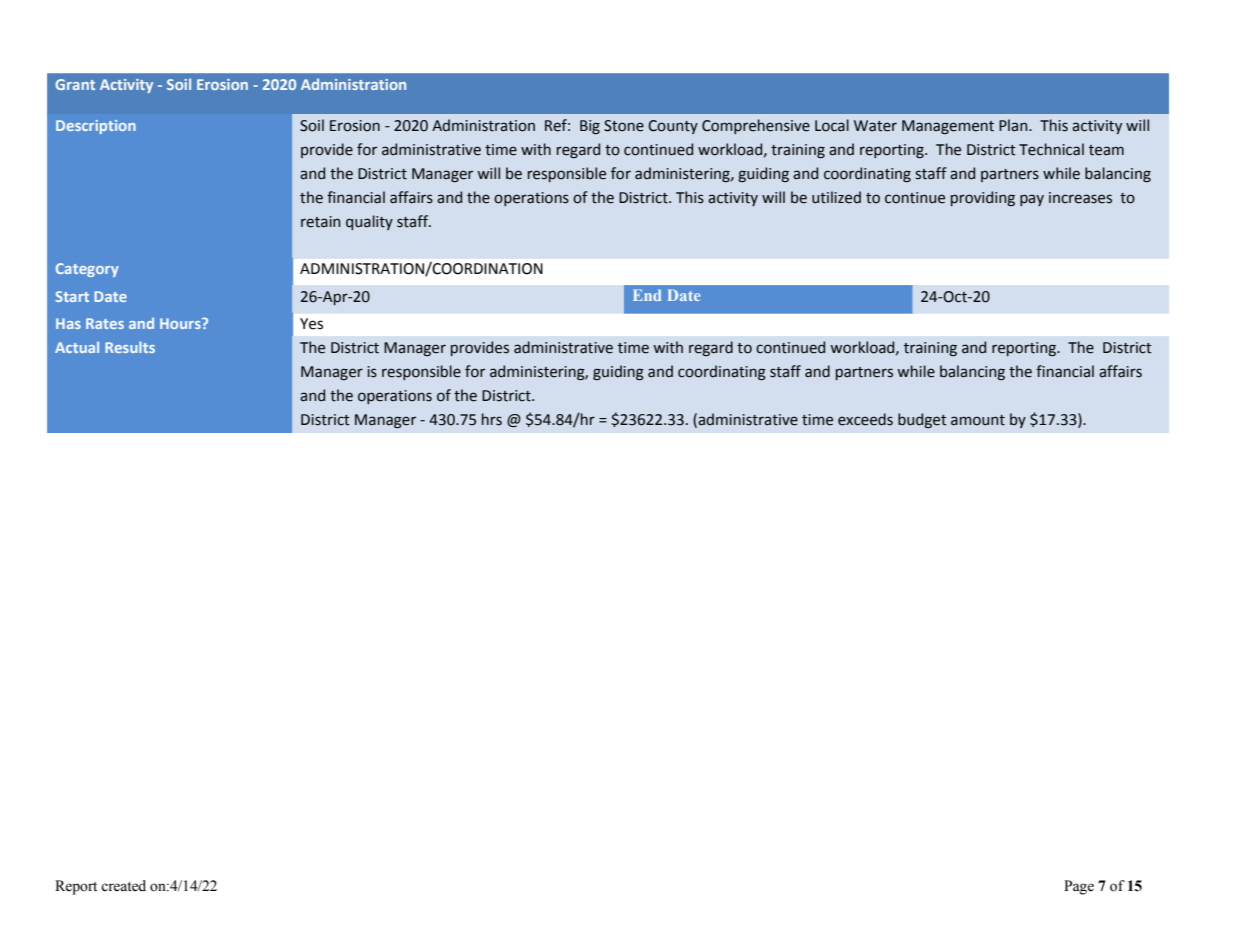  What do you see at coordinates (123, 886) in the screenshot?
I see `created` at bounding box center [123, 886].
